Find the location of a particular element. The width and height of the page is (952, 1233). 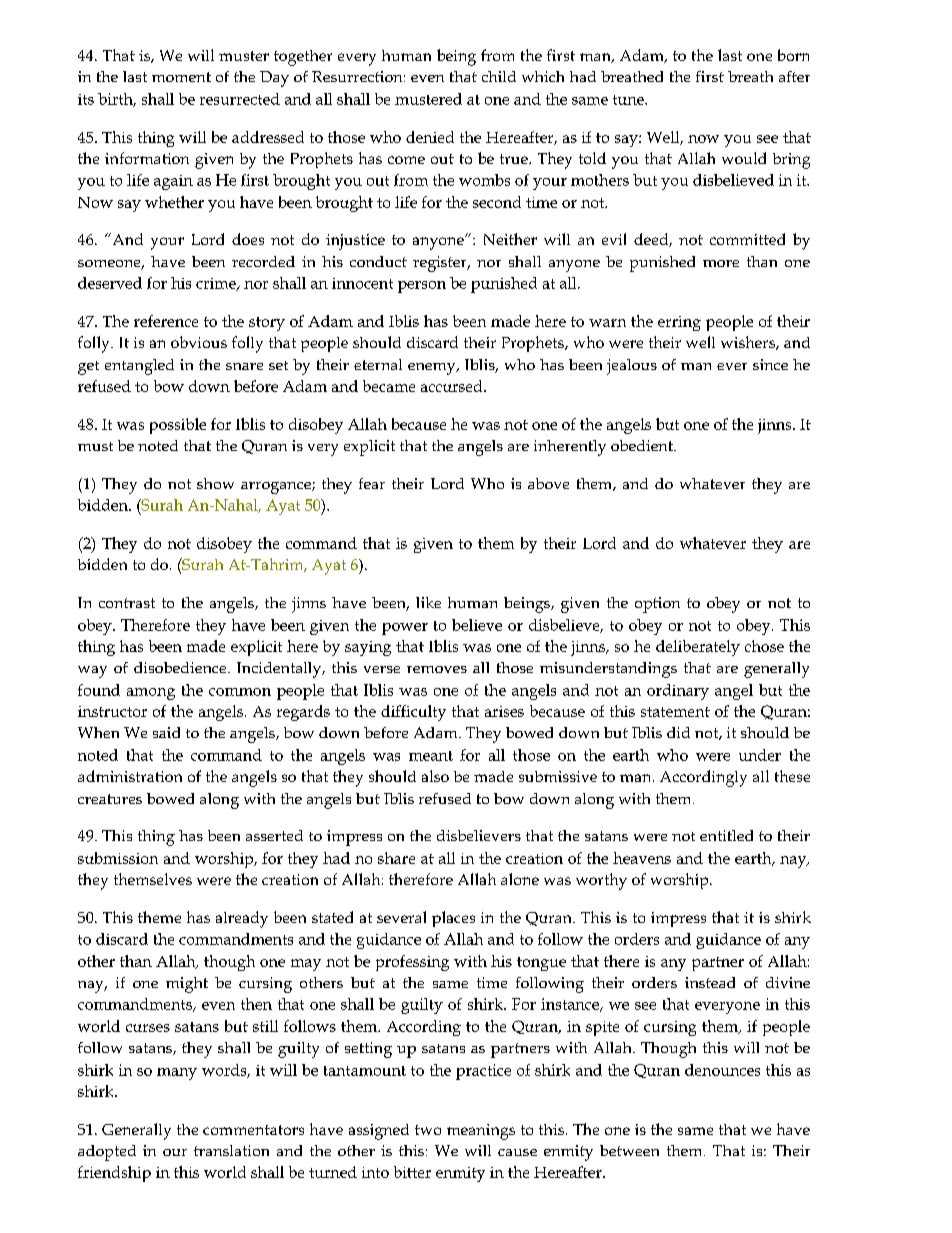

translation is located at coordinates (231, 1150).
